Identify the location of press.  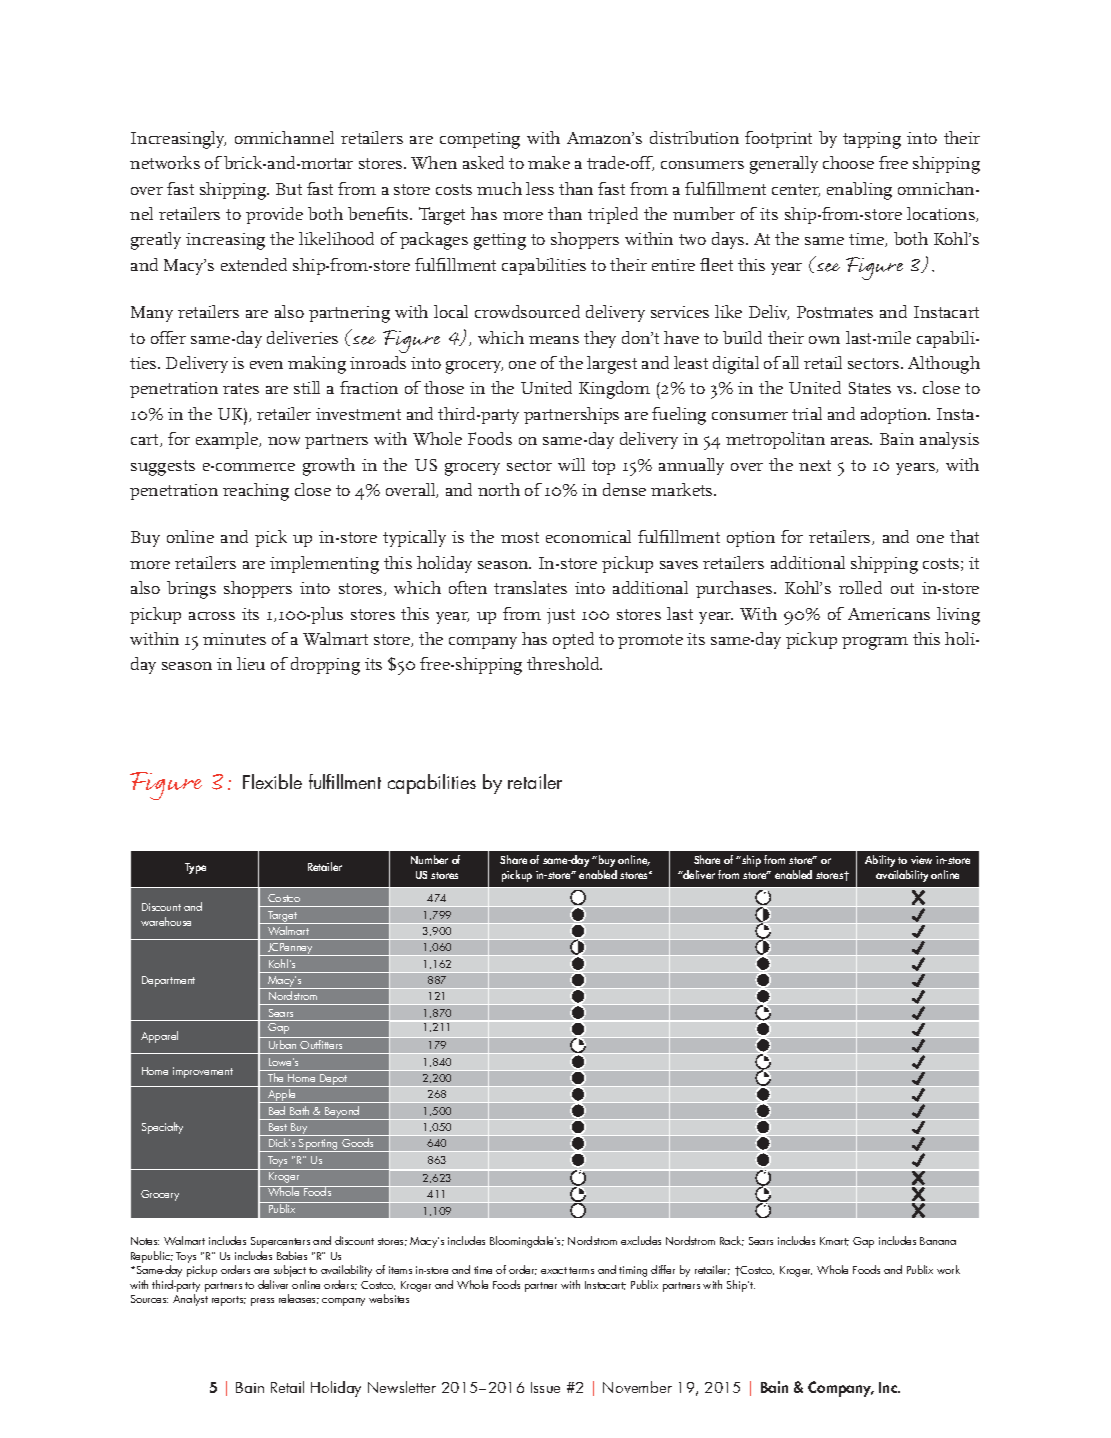
(262, 1302).
